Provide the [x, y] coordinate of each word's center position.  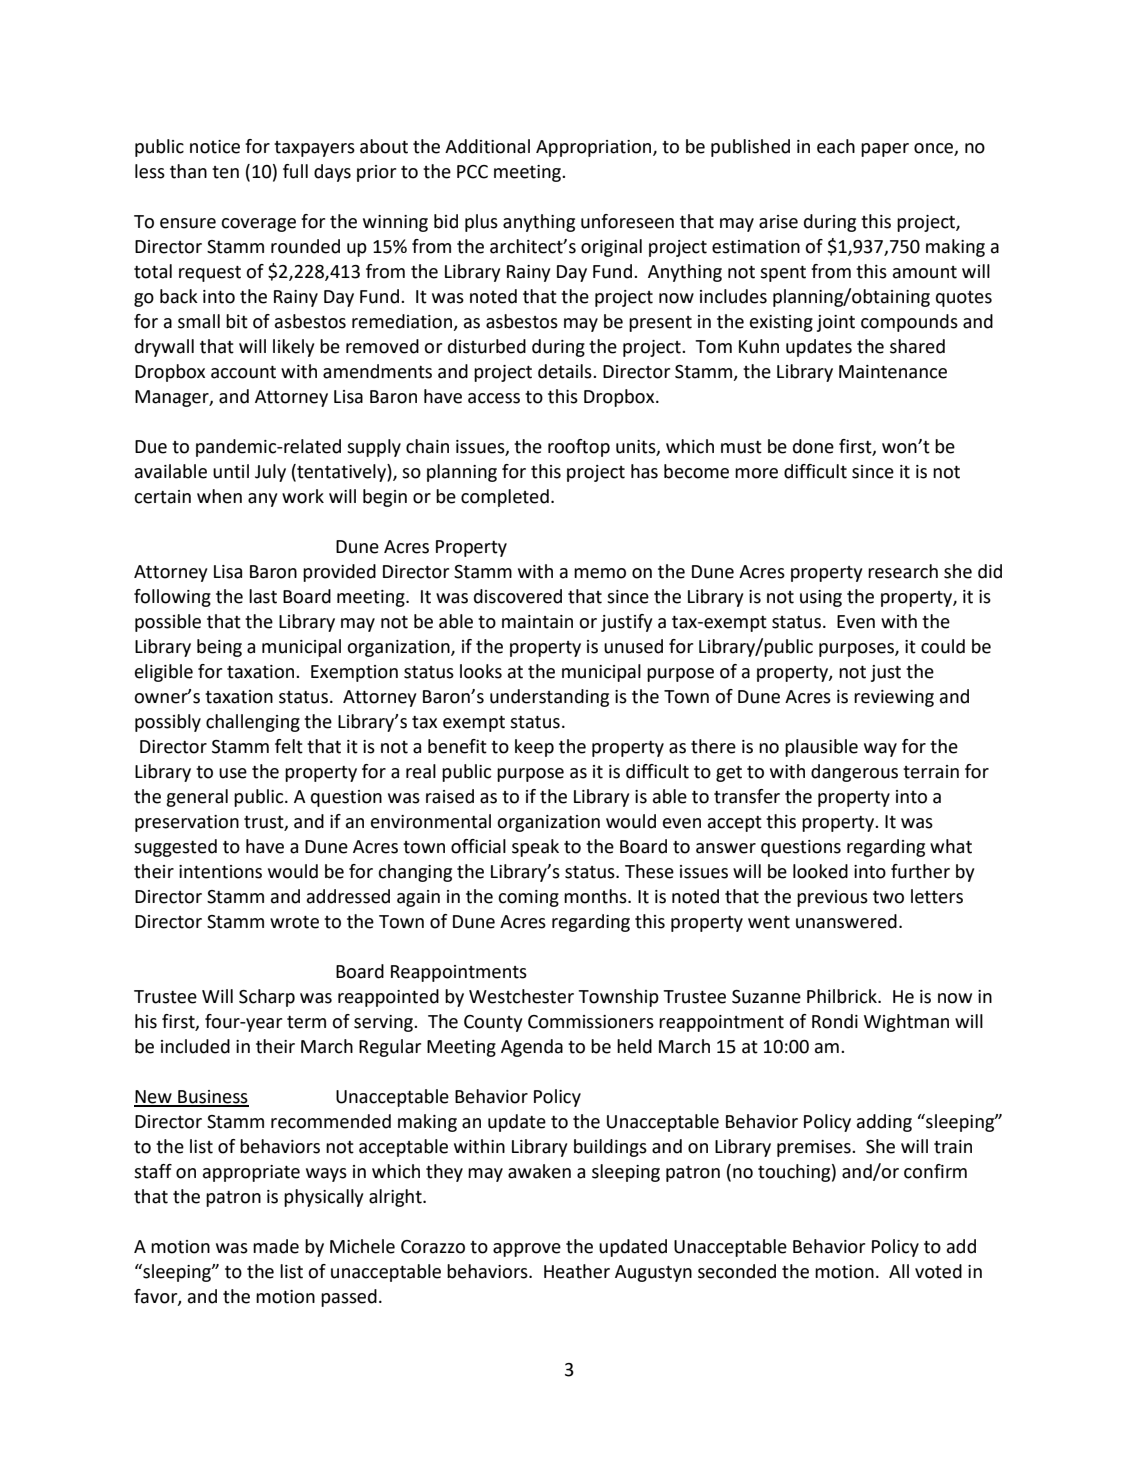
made [276, 1246]
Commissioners [591, 1022]
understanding [549, 698]
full [295, 171]
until [231, 471]
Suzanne [766, 997]
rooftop [579, 448]
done [813, 446]
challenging [253, 723]
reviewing [894, 698]
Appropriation [595, 148]
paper [885, 150]
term [306, 1022]
